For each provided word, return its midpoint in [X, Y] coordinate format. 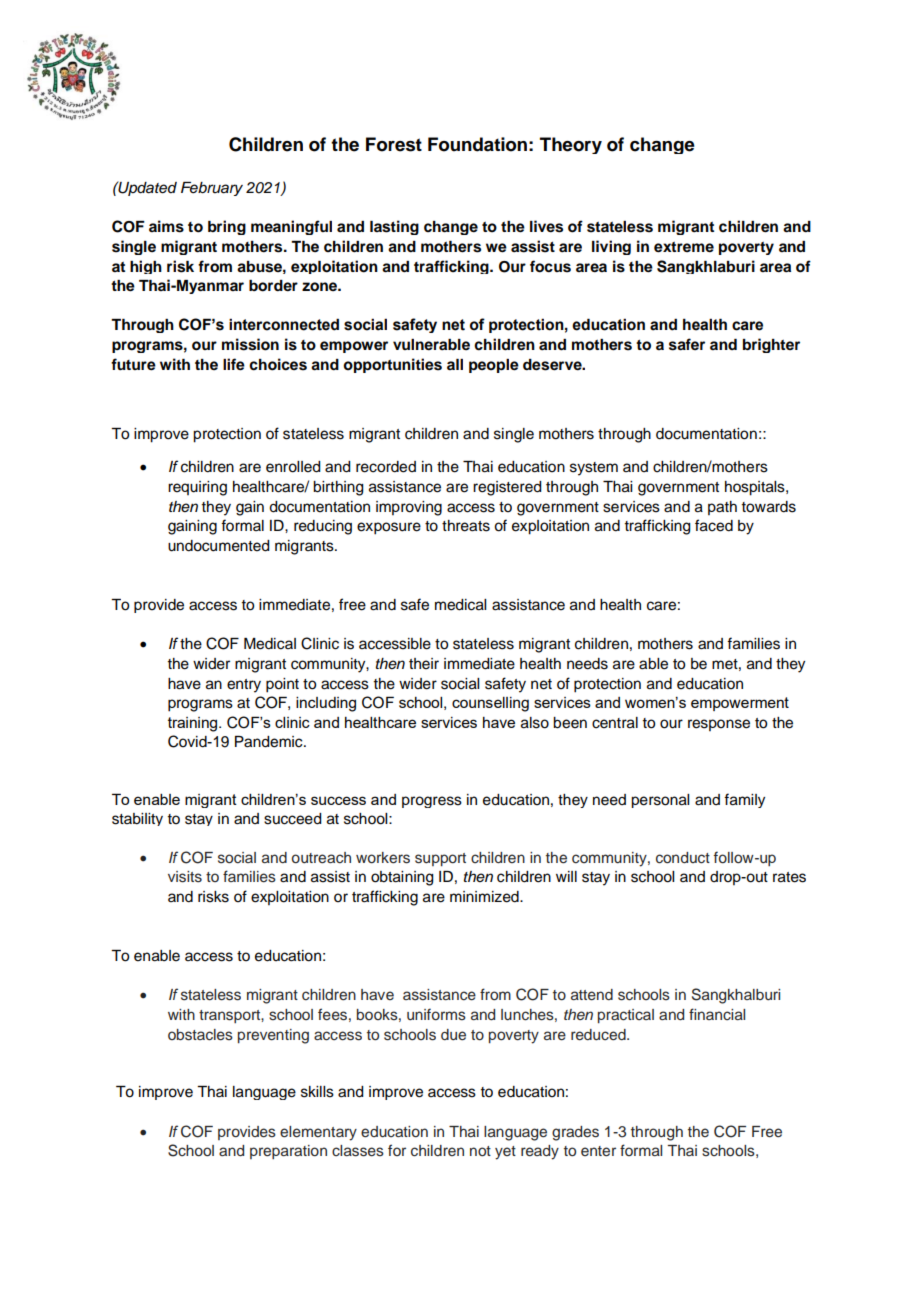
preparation [288, 1152]
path [722, 508]
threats [466, 526]
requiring [197, 488]
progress [432, 802]
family [744, 800]
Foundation [477, 144]
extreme [684, 247]
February [212, 189]
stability [137, 819]
